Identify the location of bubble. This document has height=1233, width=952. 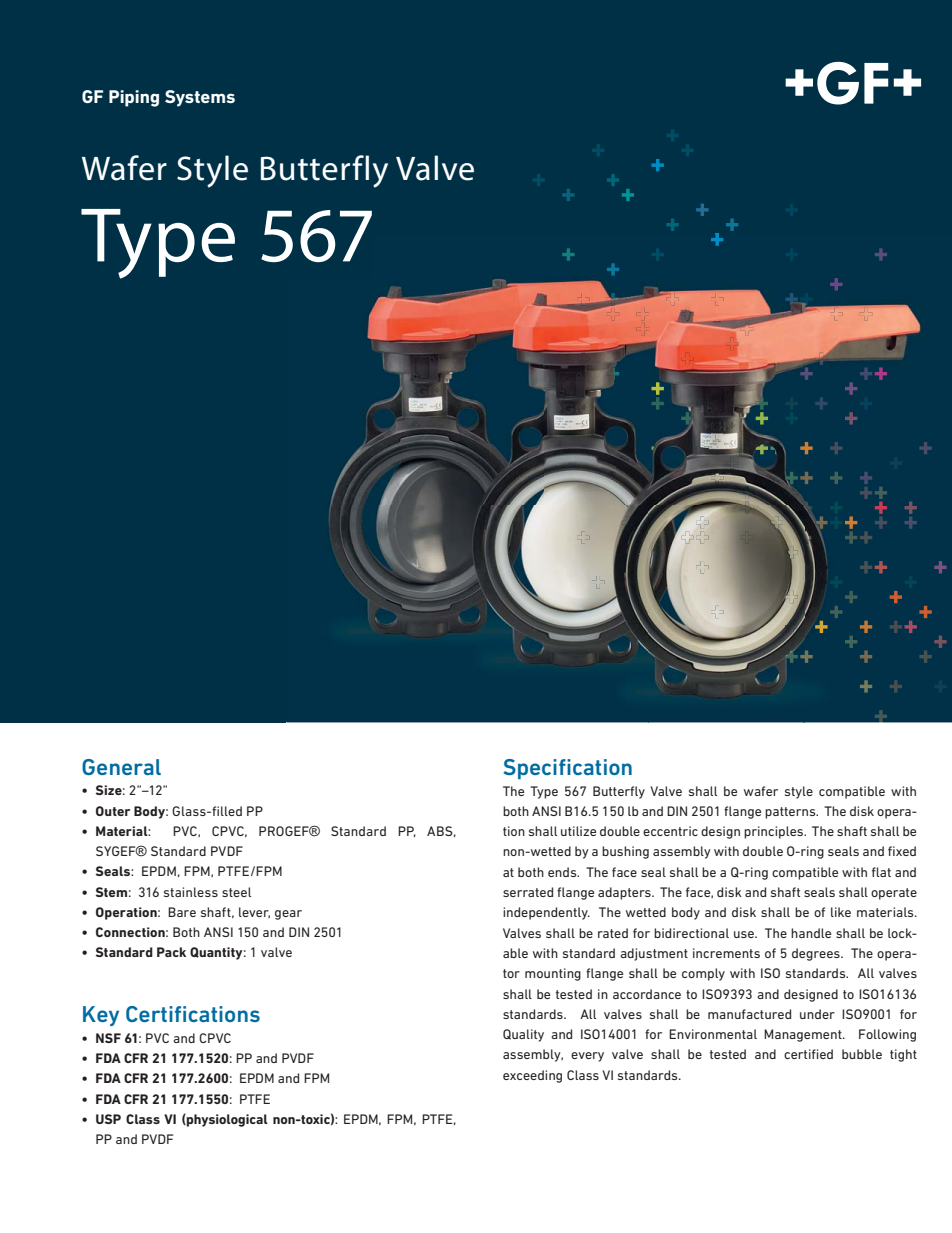
(862, 1054).
